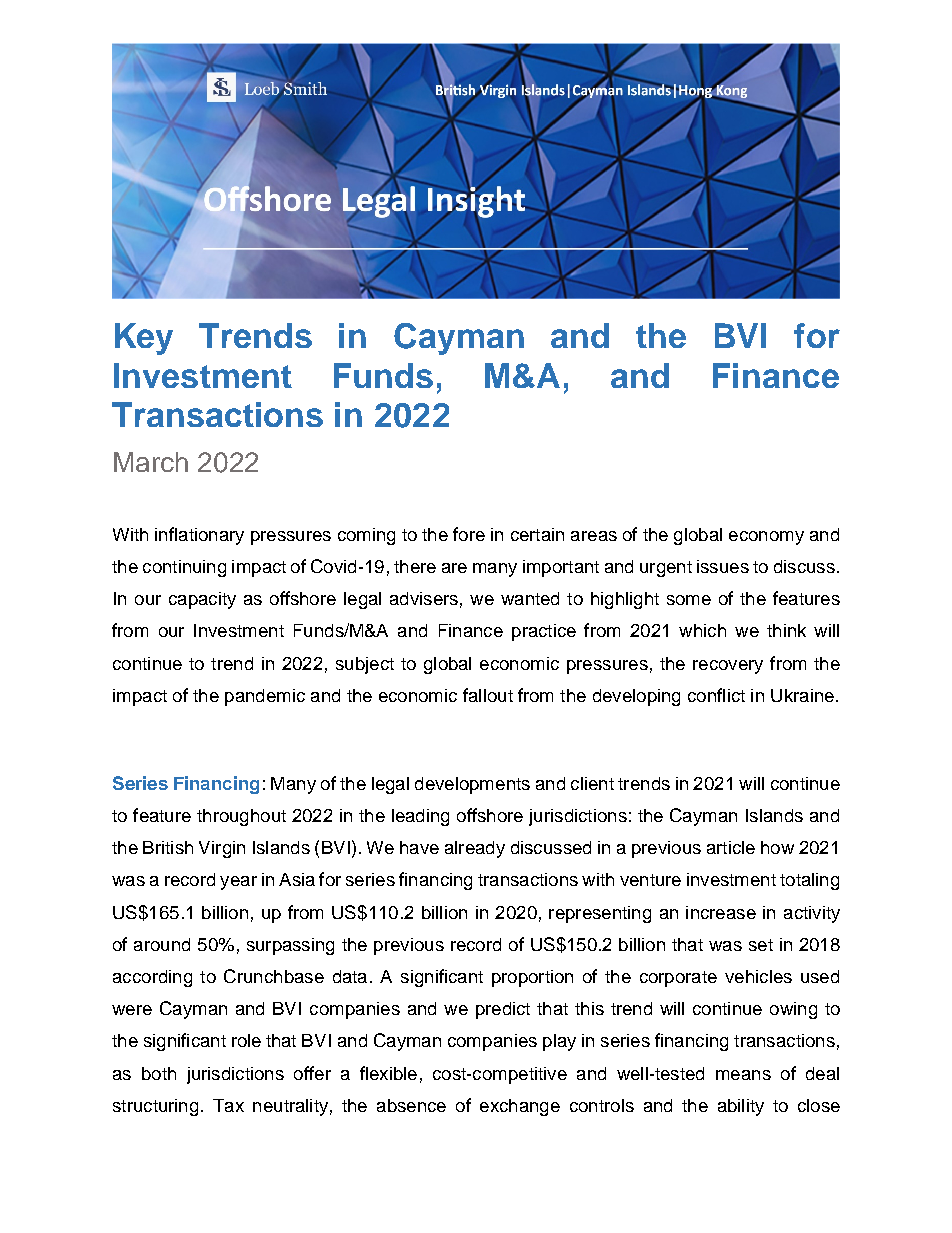 This screenshot has width=952, height=1233. What do you see at coordinates (530, 598) in the screenshot?
I see `wanted` at bounding box center [530, 598].
